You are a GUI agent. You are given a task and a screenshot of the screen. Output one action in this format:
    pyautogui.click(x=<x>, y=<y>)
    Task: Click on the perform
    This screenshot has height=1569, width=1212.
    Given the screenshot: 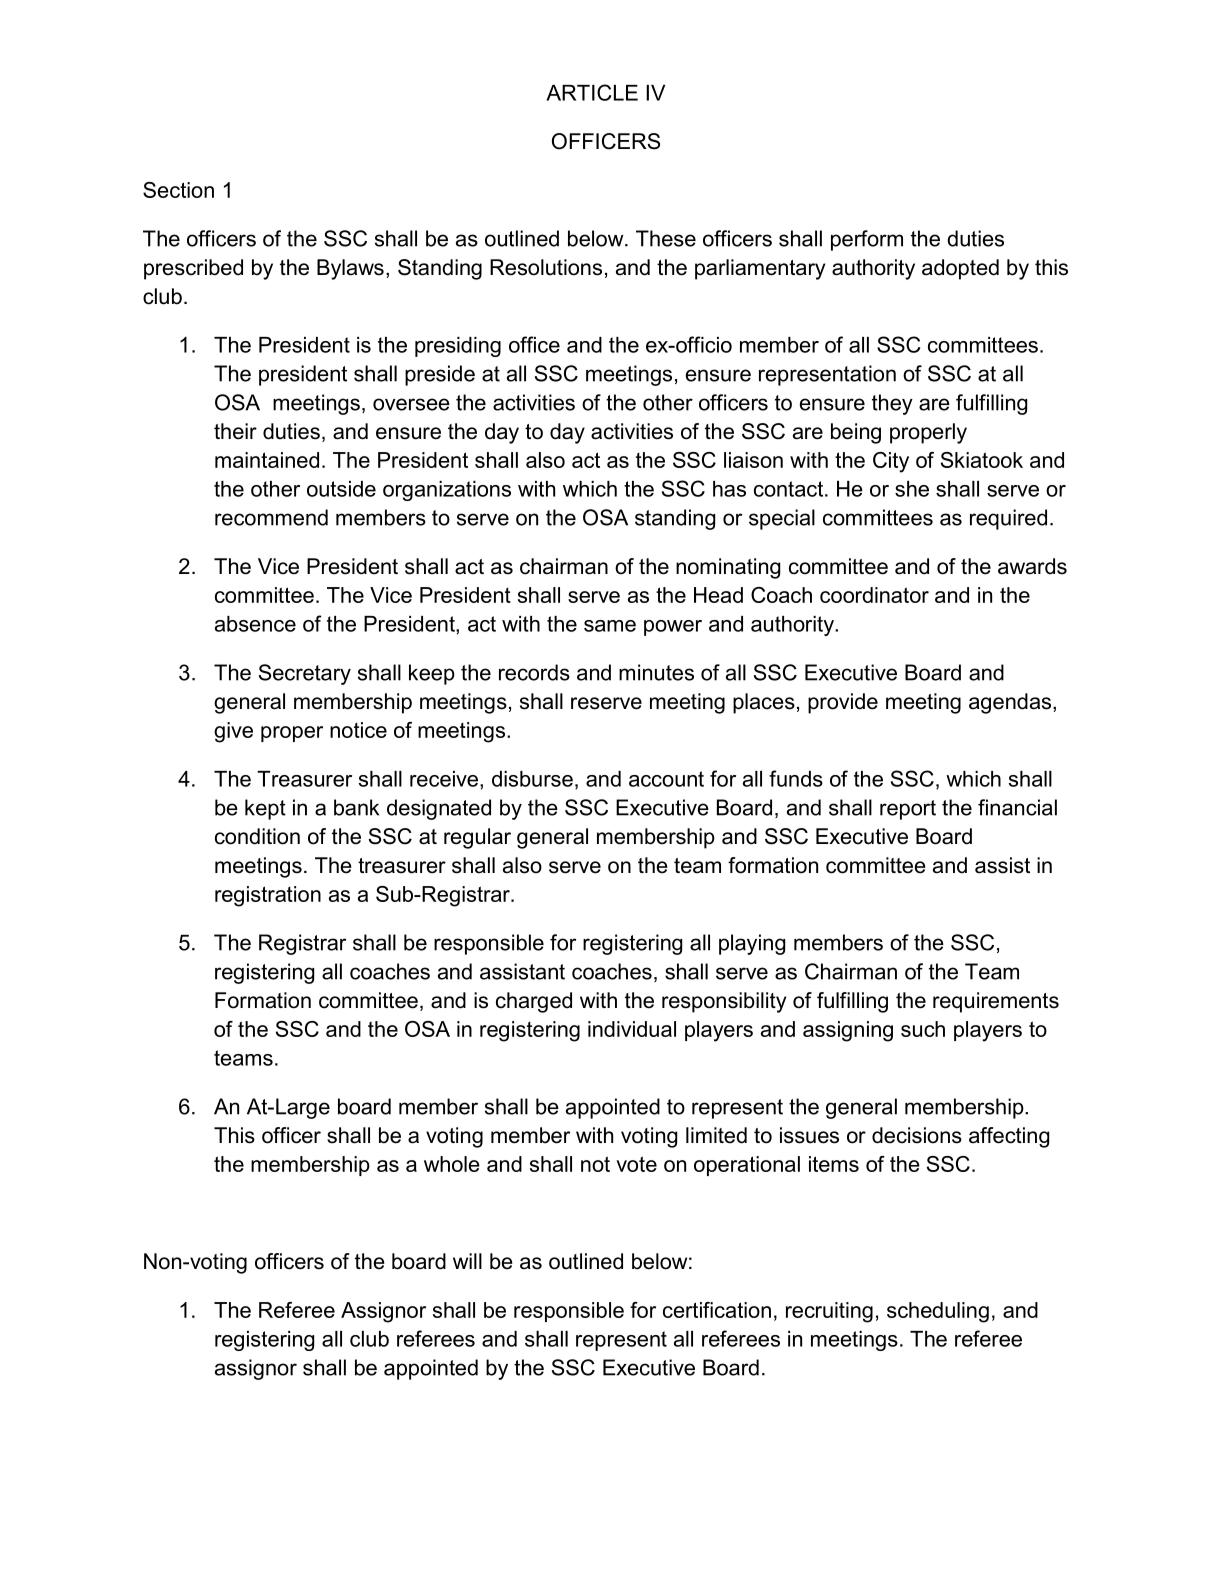 What is the action you would take?
    pyautogui.click(x=867, y=240)
